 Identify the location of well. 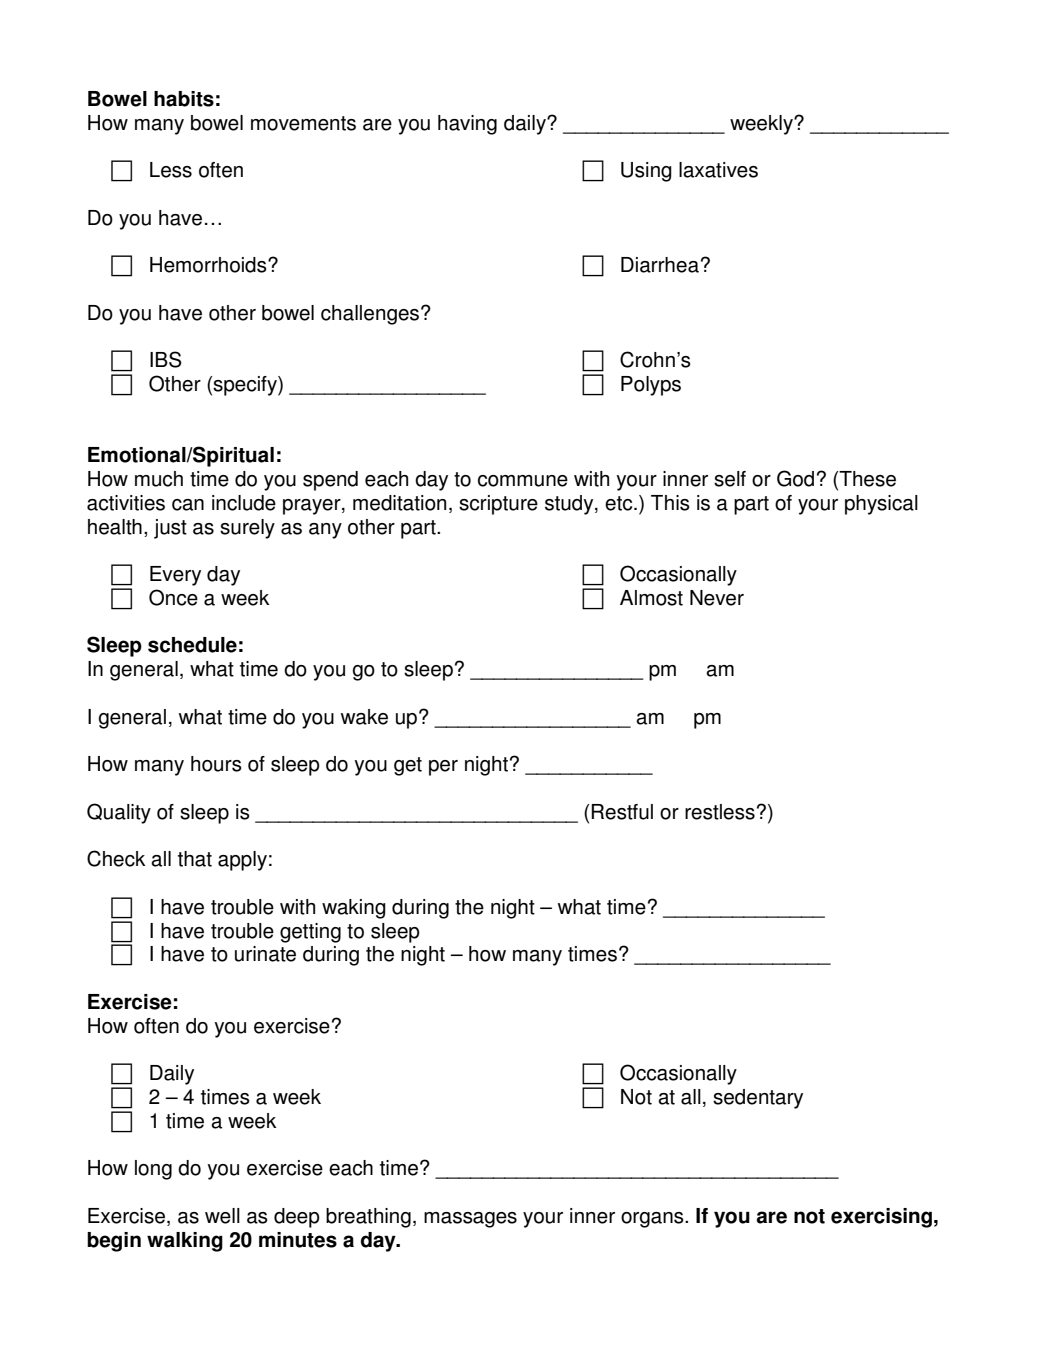
(222, 1216).
